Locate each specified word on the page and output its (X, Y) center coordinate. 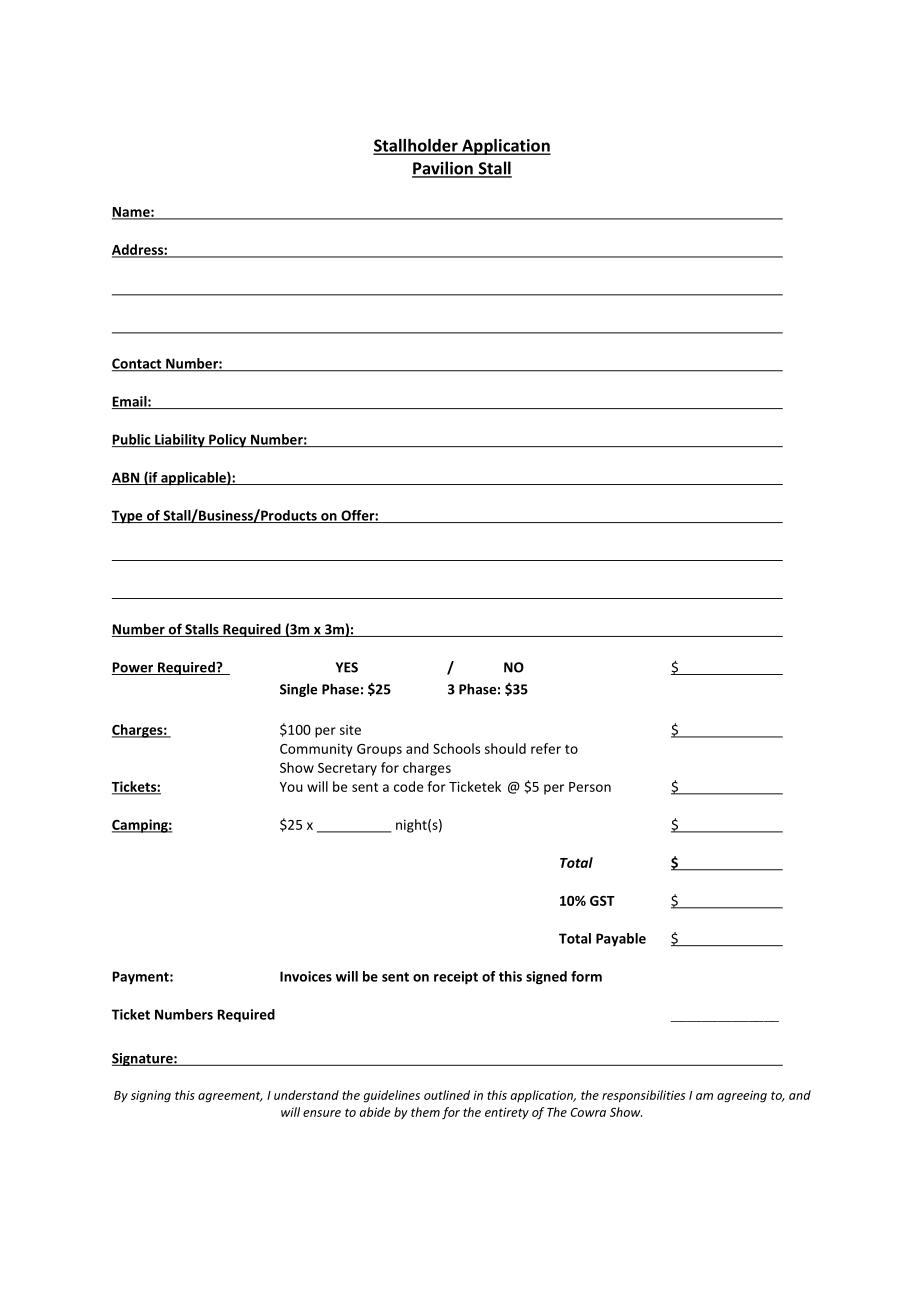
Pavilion (443, 169)
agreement (230, 1097)
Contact (138, 364)
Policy (228, 441)
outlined (447, 1095)
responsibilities (643, 1096)
